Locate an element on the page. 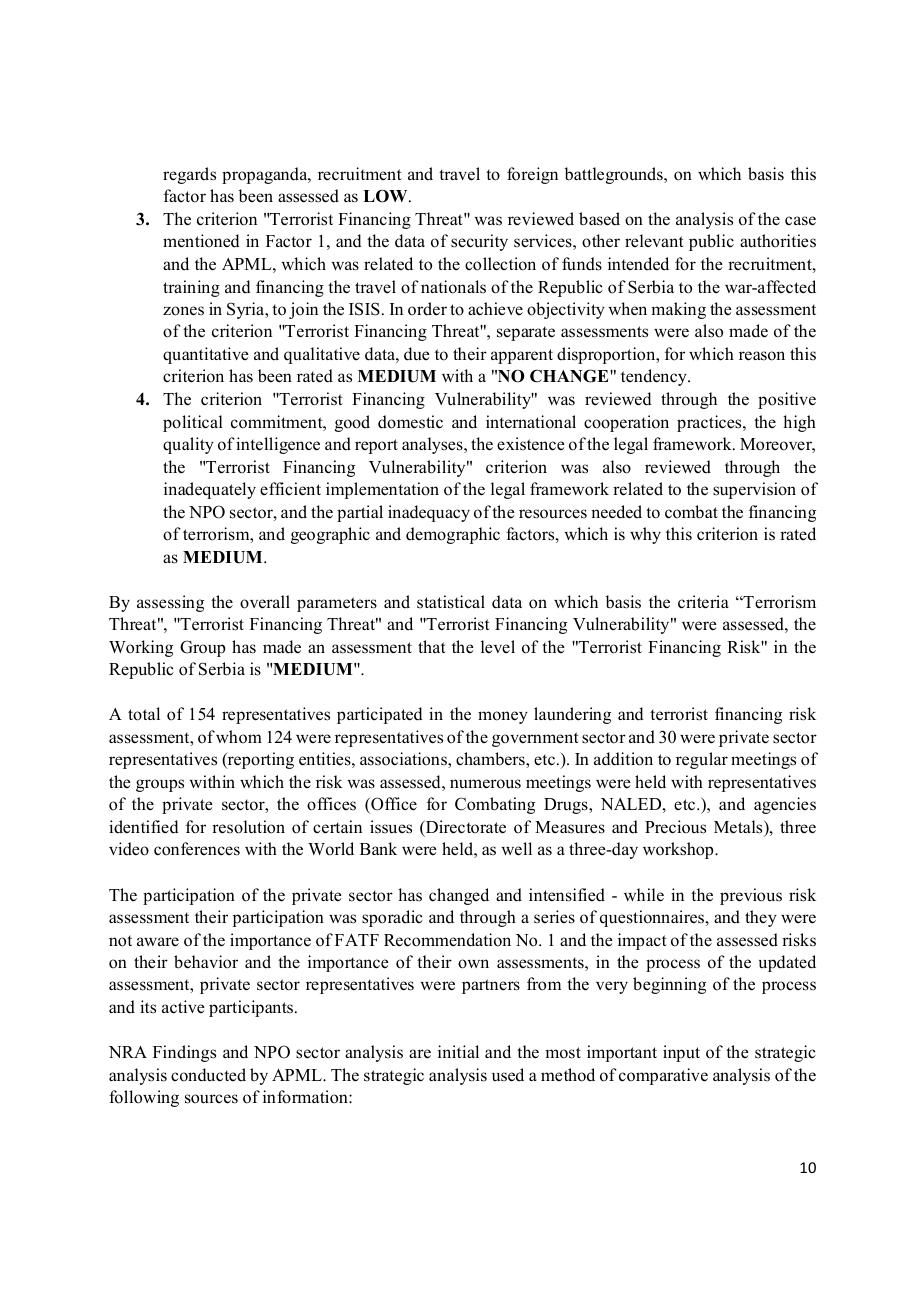 The width and height of the image is (924, 1308). assessing is located at coordinates (170, 603).
